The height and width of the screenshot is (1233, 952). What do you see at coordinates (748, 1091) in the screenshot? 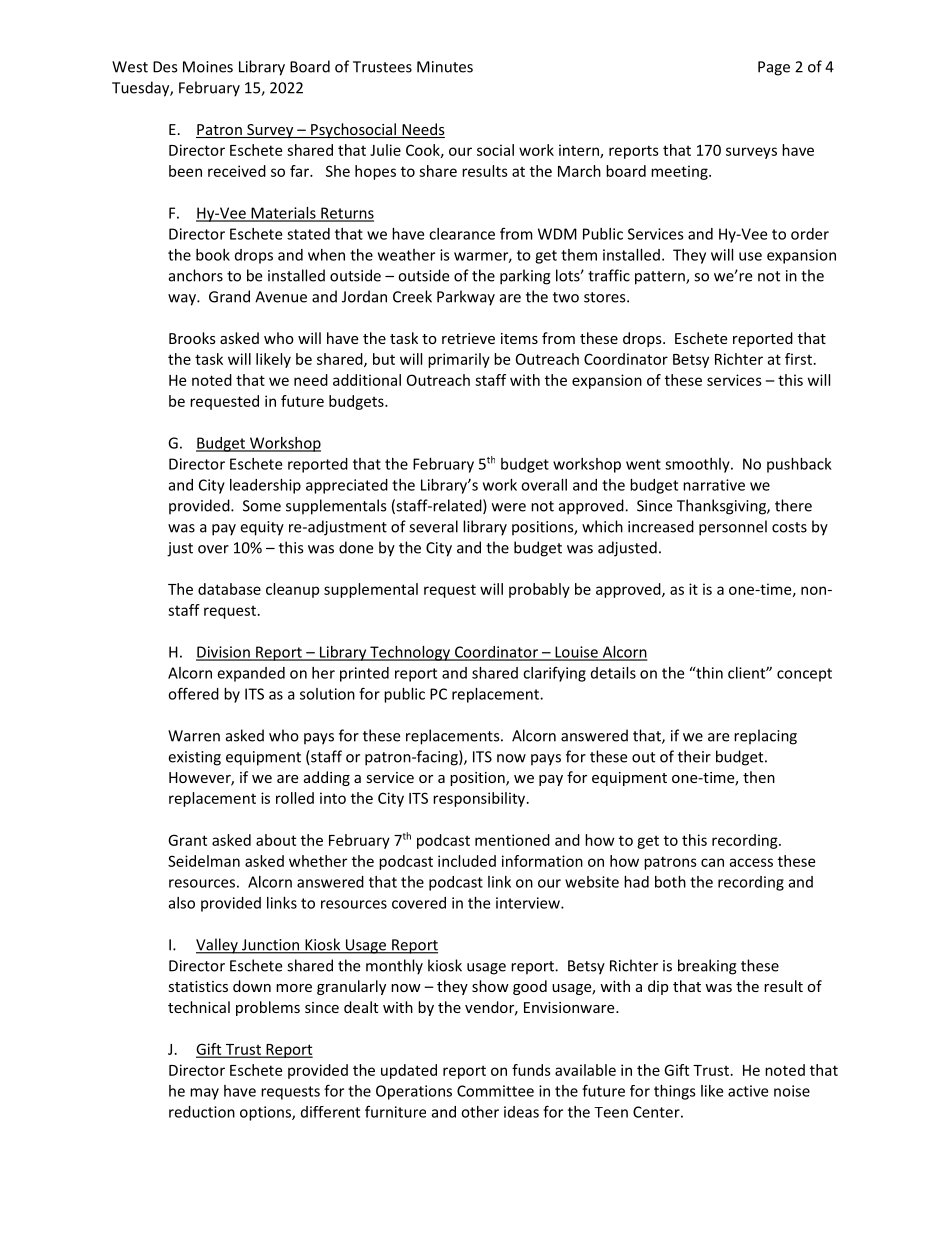
I see `active` at bounding box center [748, 1091].
